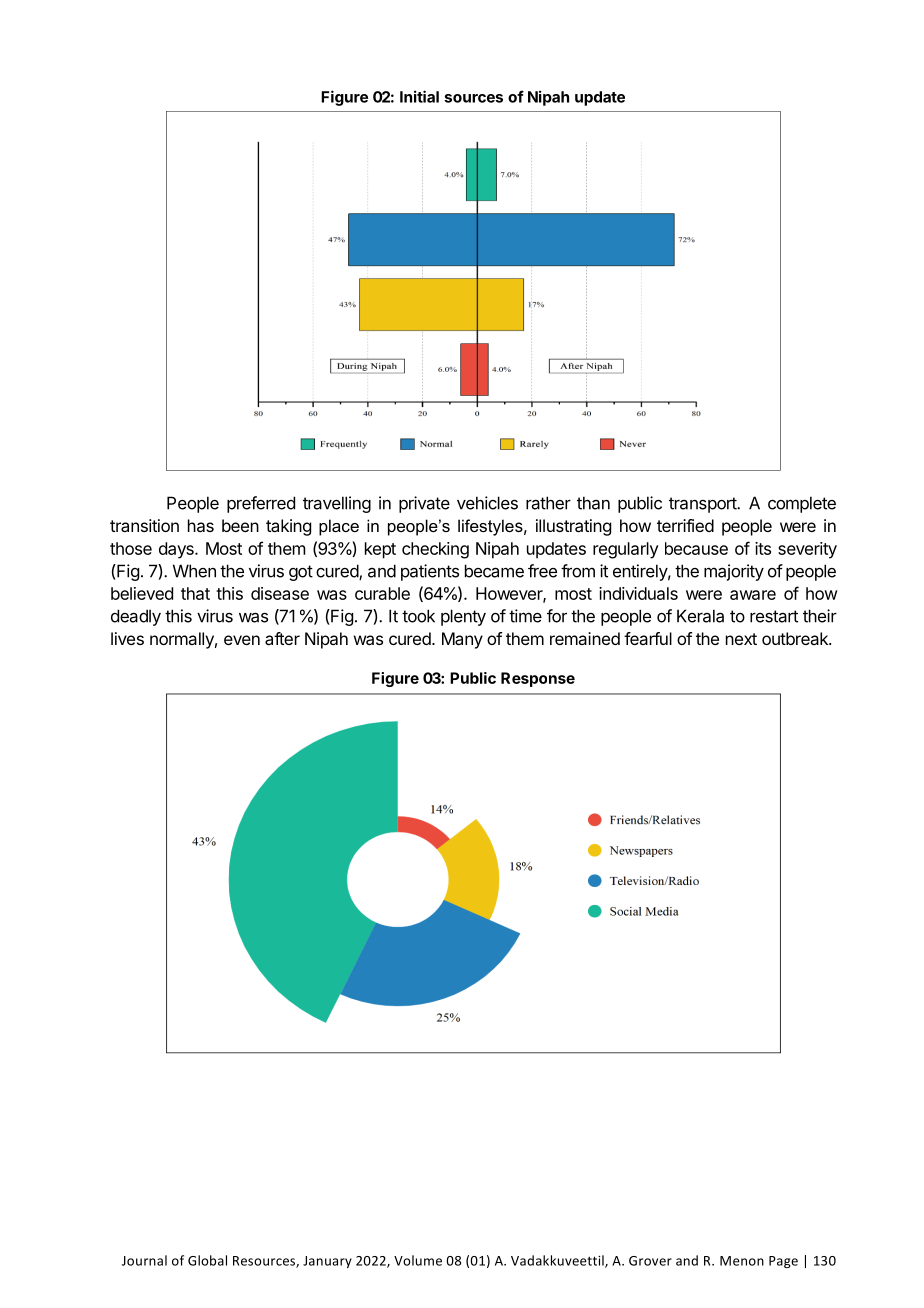  Describe the element at coordinates (741, 639) in the page. I see `next` at that location.
